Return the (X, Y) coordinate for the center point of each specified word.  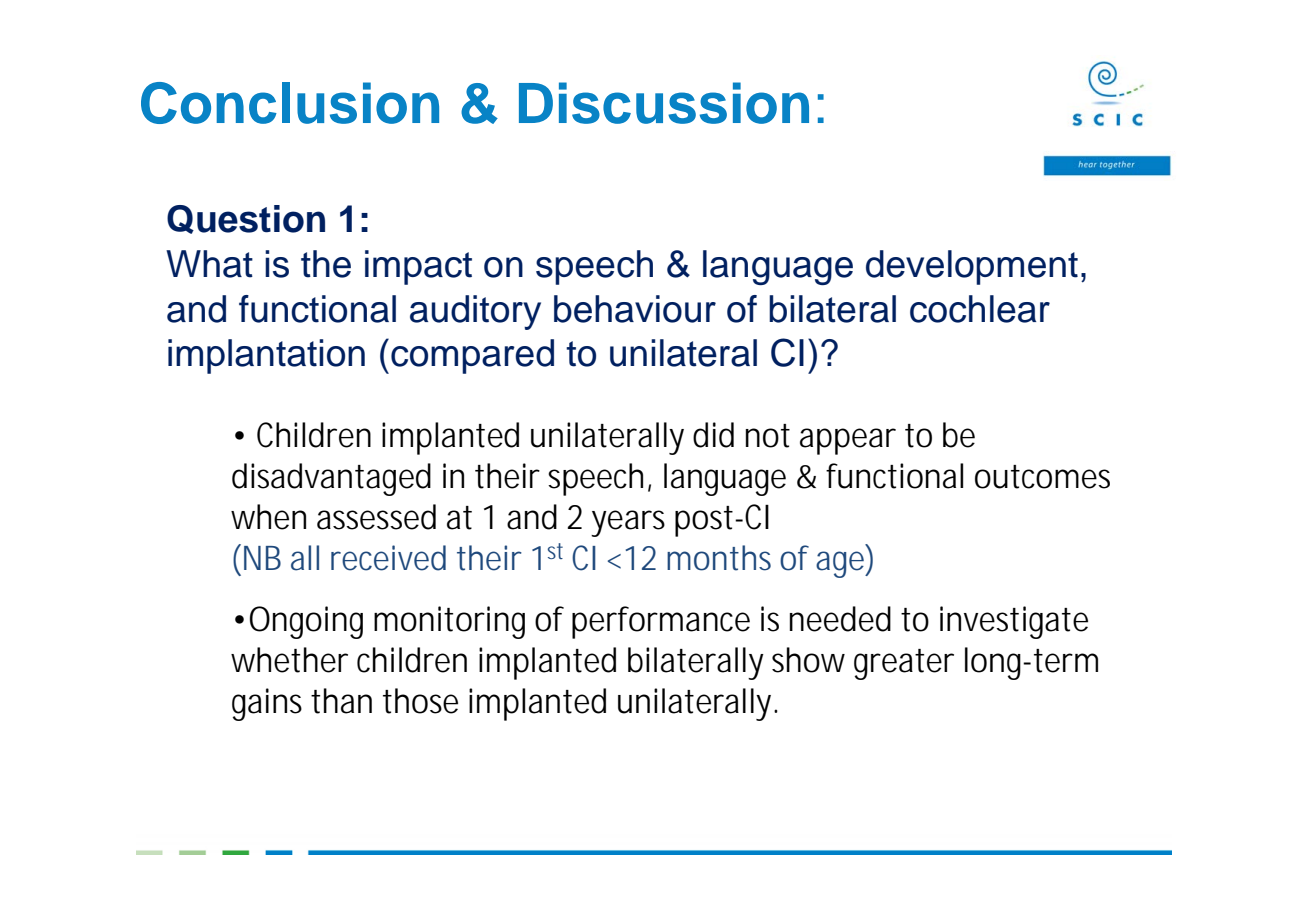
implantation (266, 356)
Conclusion (290, 103)
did (713, 435)
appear (848, 441)
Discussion (664, 103)
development (972, 267)
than (341, 701)
